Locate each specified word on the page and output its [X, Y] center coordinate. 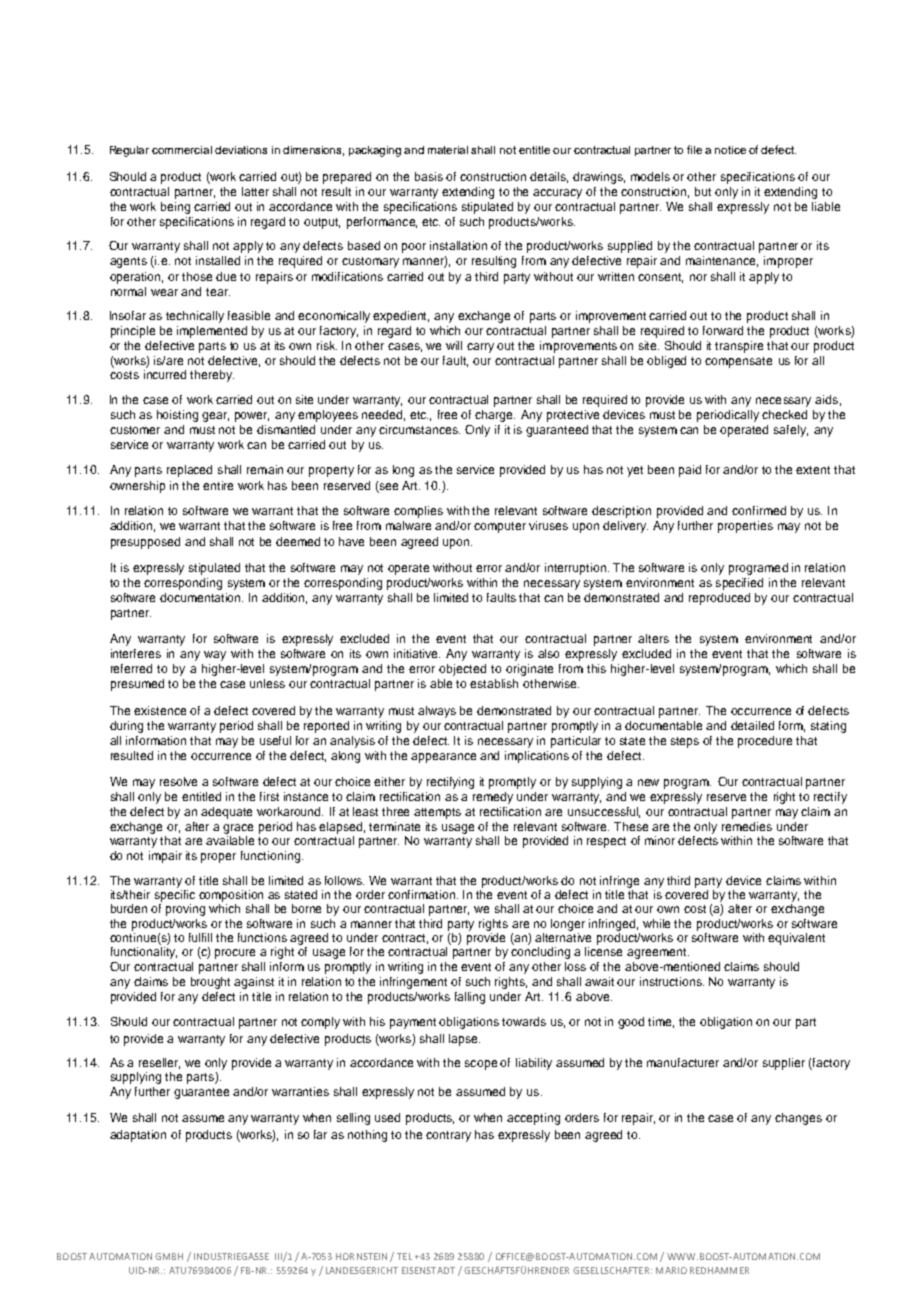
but [703, 191]
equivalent [796, 939]
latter [255, 191]
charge [495, 416]
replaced [189, 471]
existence [160, 710]
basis [429, 176]
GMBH [169, 1256]
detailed [752, 725]
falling [470, 998]
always [437, 712]
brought [210, 983]
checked [784, 414]
